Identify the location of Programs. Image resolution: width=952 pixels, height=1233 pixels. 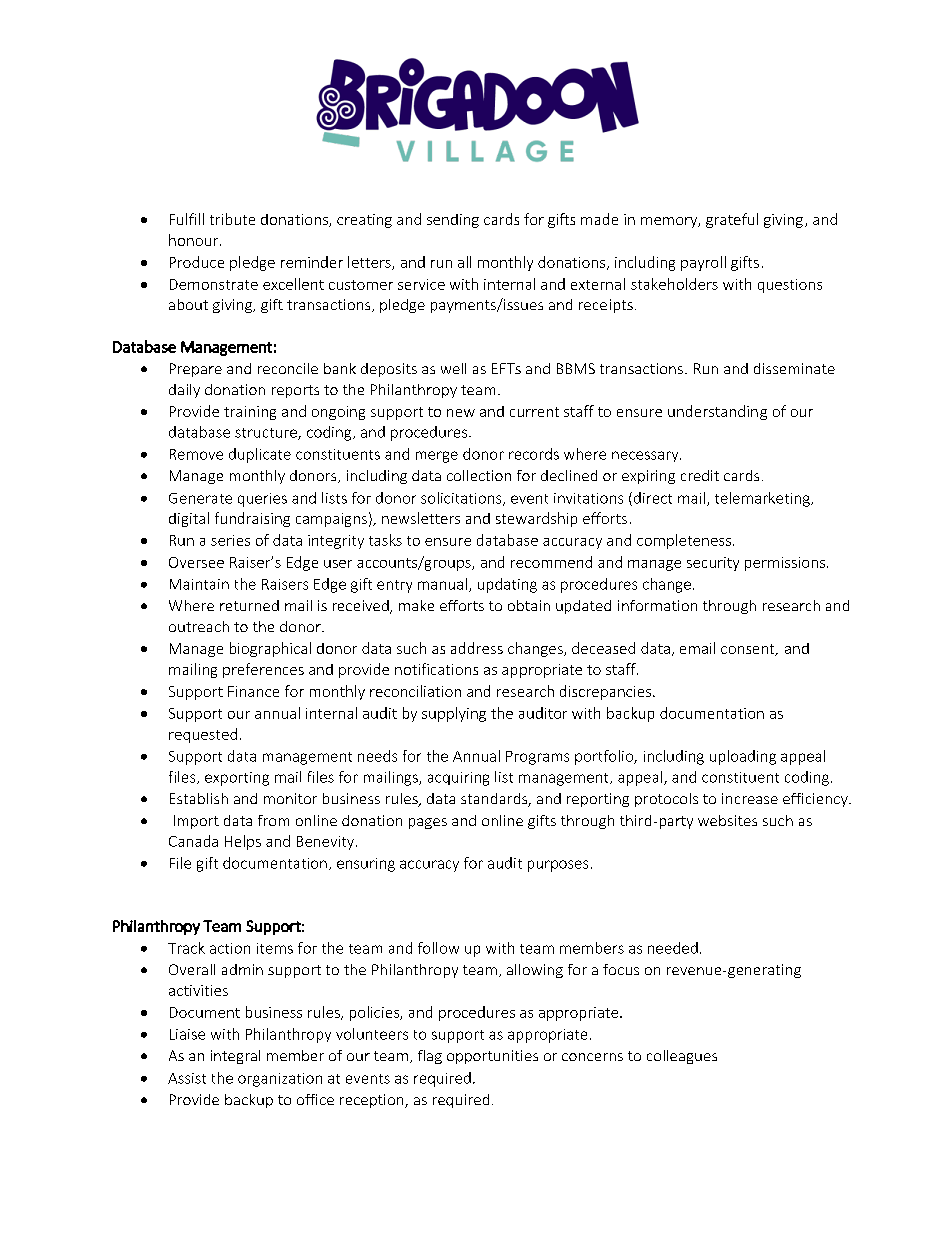
(537, 758).
